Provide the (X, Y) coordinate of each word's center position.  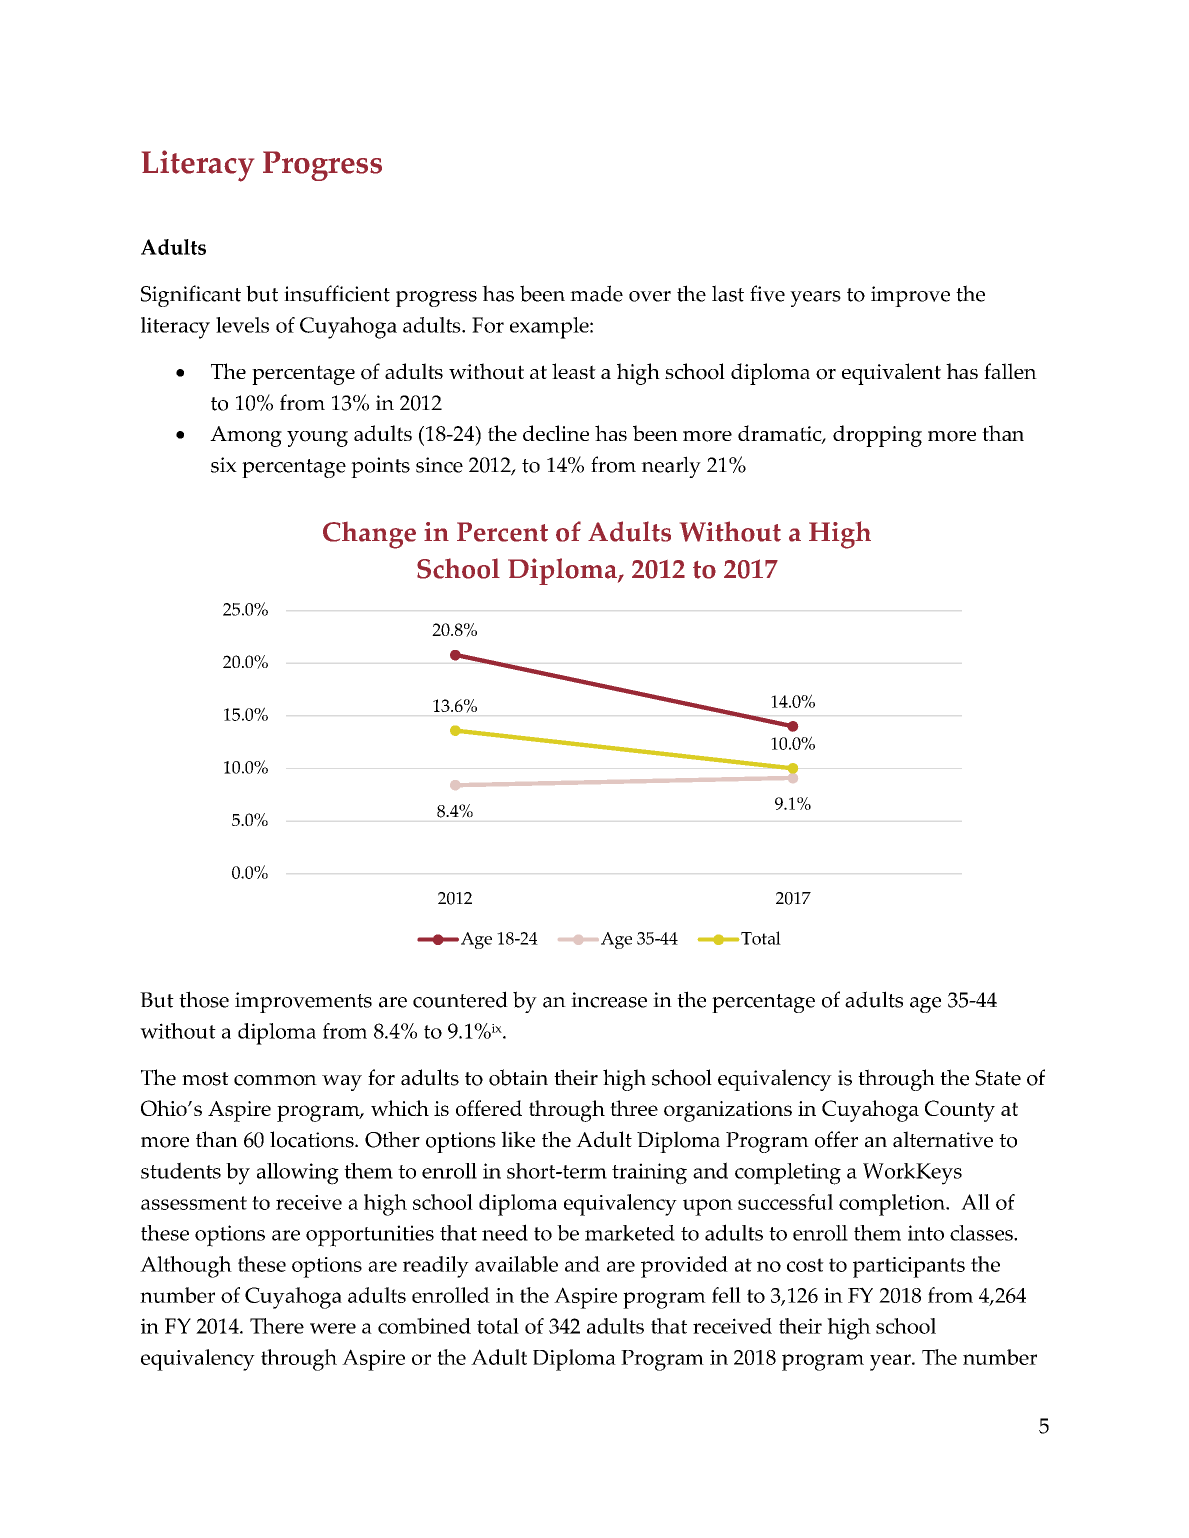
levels (242, 325)
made (596, 293)
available (516, 1264)
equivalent (891, 374)
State (998, 1078)
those (204, 999)
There (277, 1326)
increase (609, 1000)
